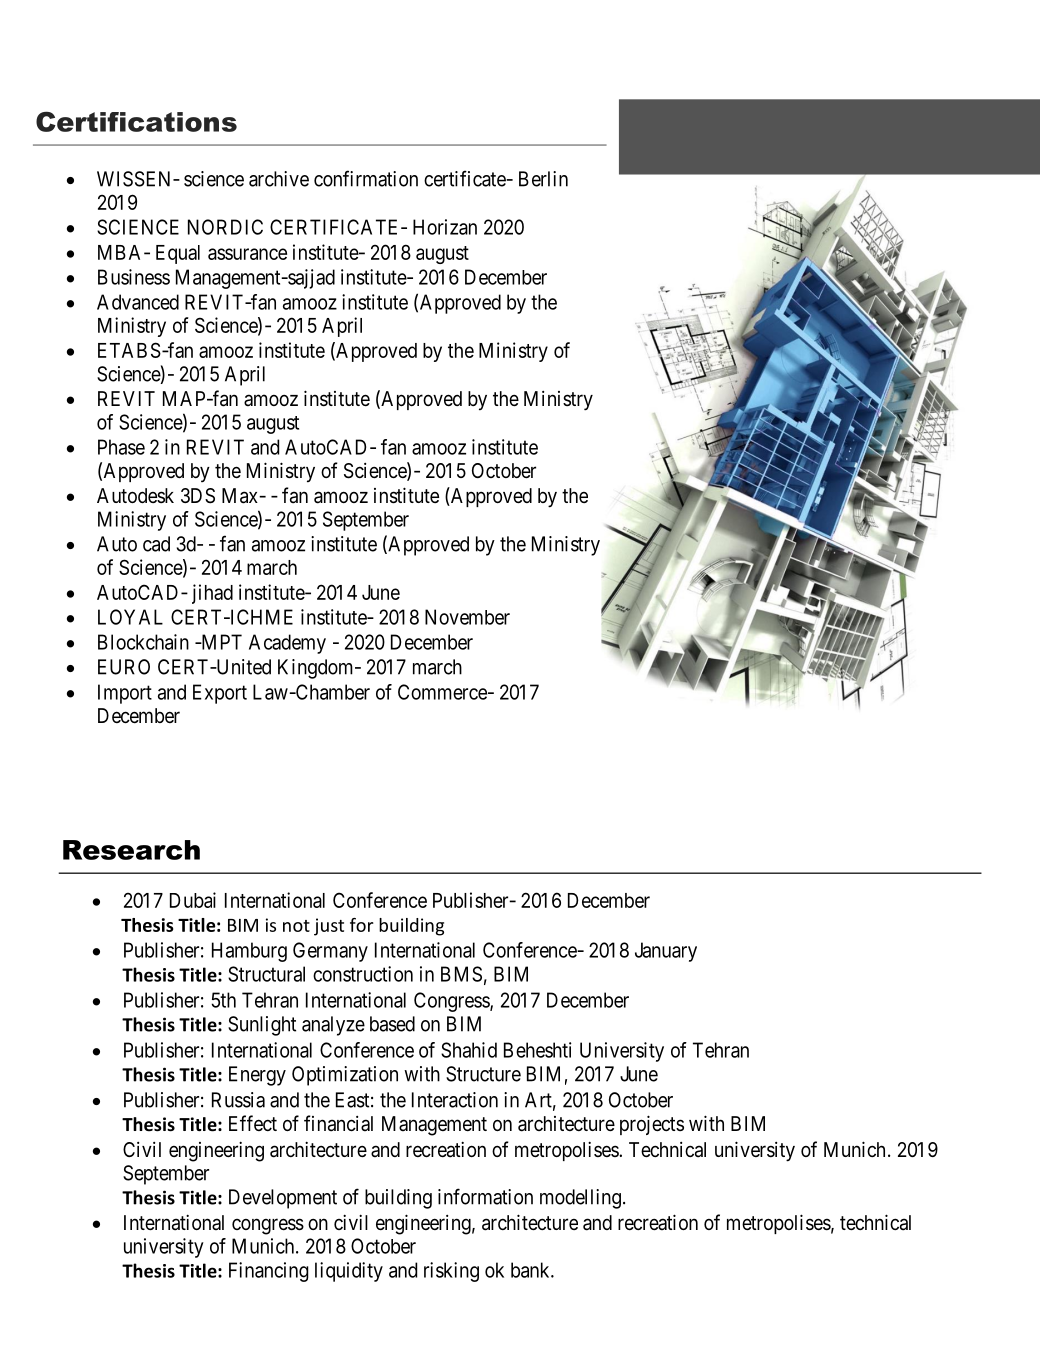  Describe the element at coordinates (269, 1272) in the document. I see `Financing` at that location.
